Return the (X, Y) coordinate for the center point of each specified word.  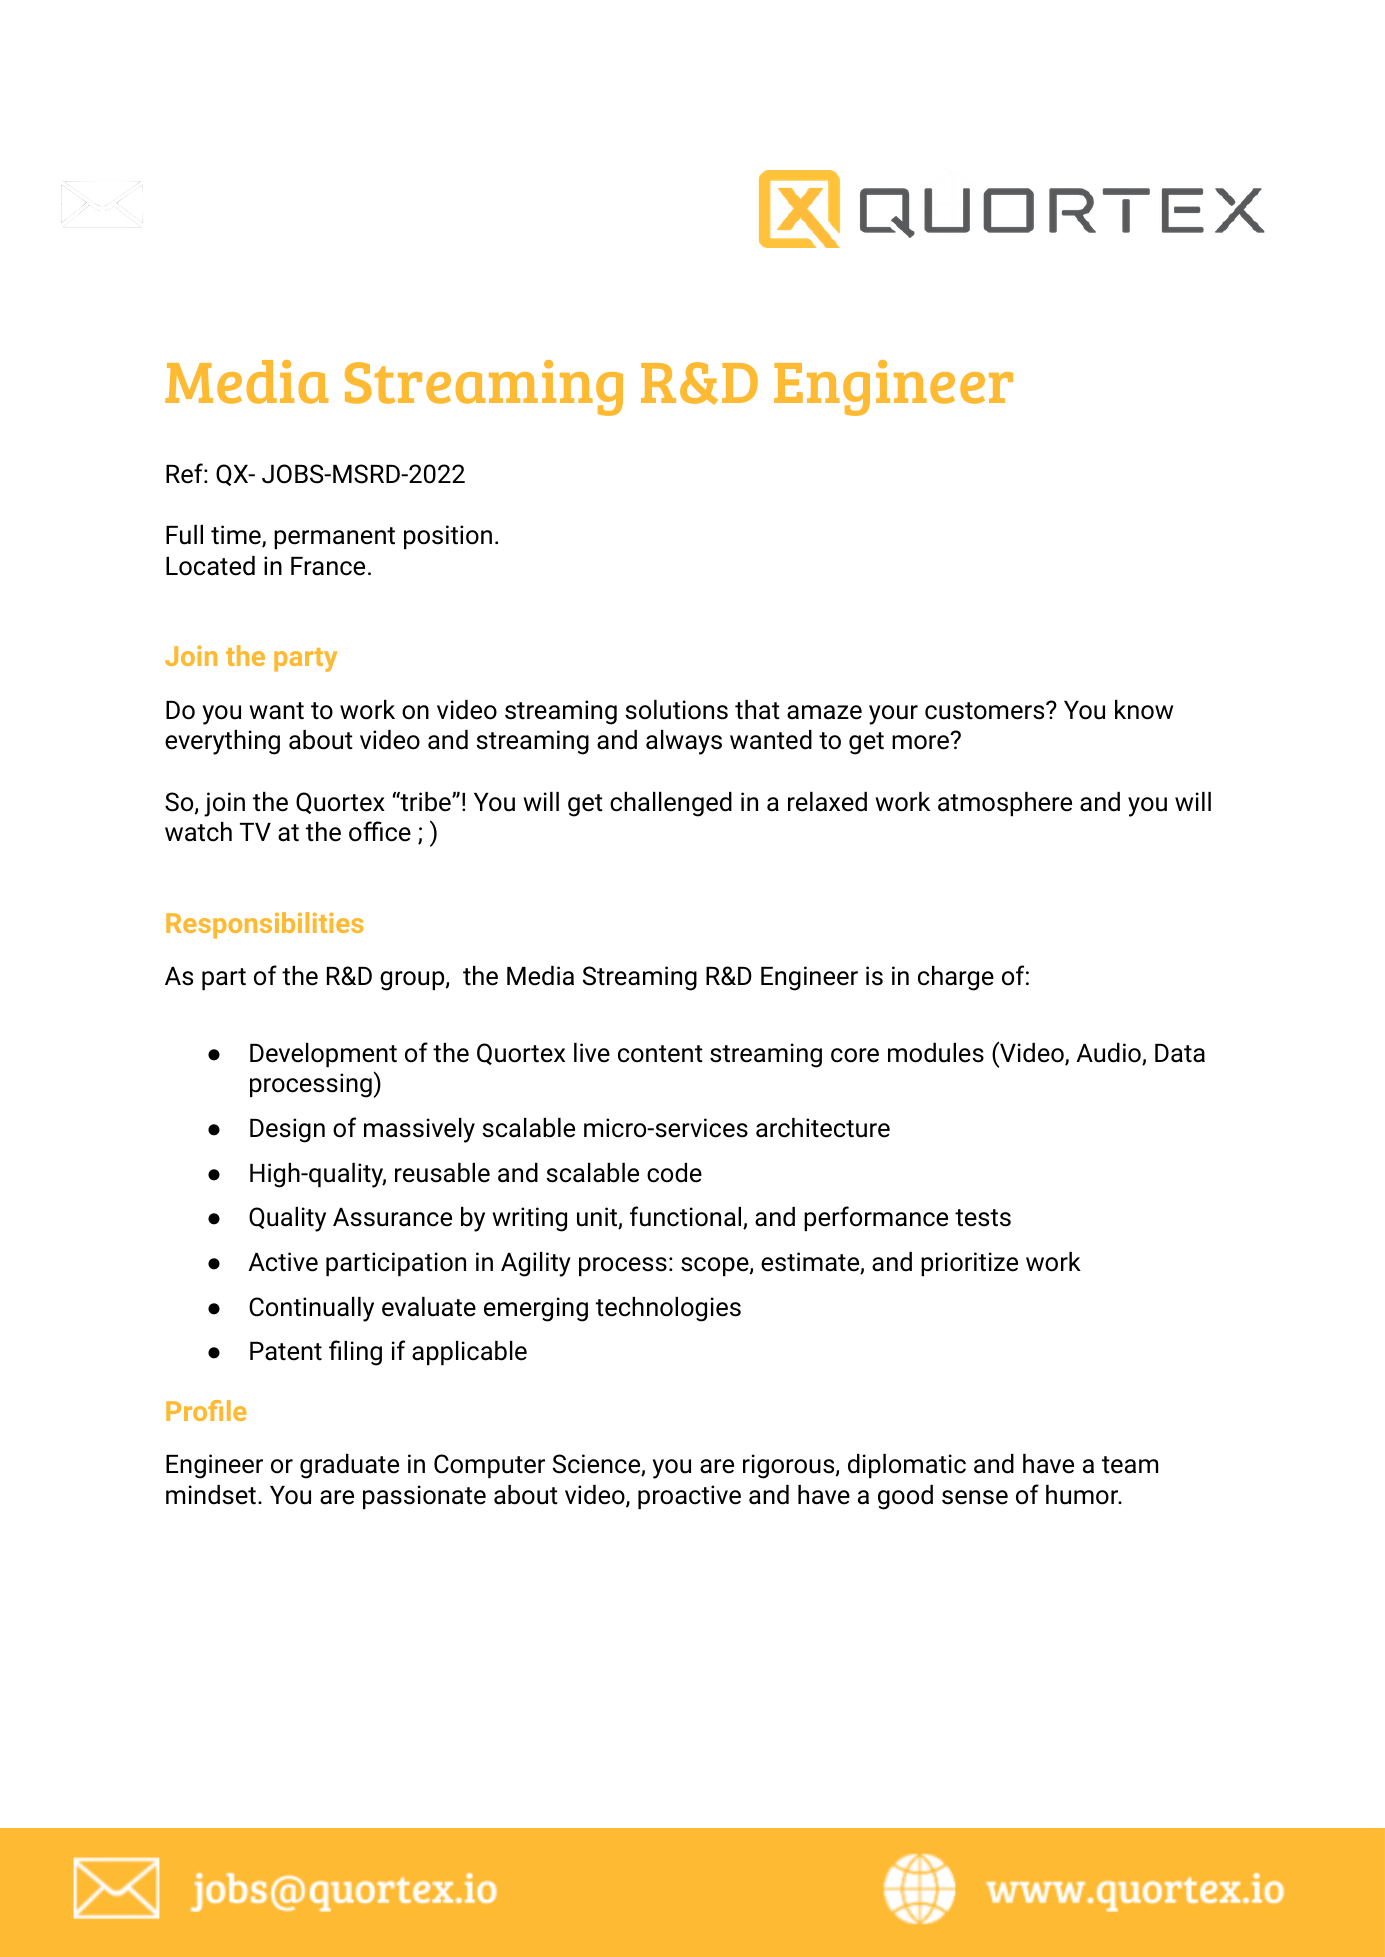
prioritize (969, 1264)
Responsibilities (264, 925)
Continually (311, 1309)
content (660, 1054)
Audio (1109, 1054)
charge (956, 978)
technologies (668, 1309)
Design (287, 1130)
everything (222, 742)
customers (986, 711)
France (328, 566)
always (684, 742)
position (448, 537)
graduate (349, 1466)
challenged (671, 804)
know (1144, 710)
